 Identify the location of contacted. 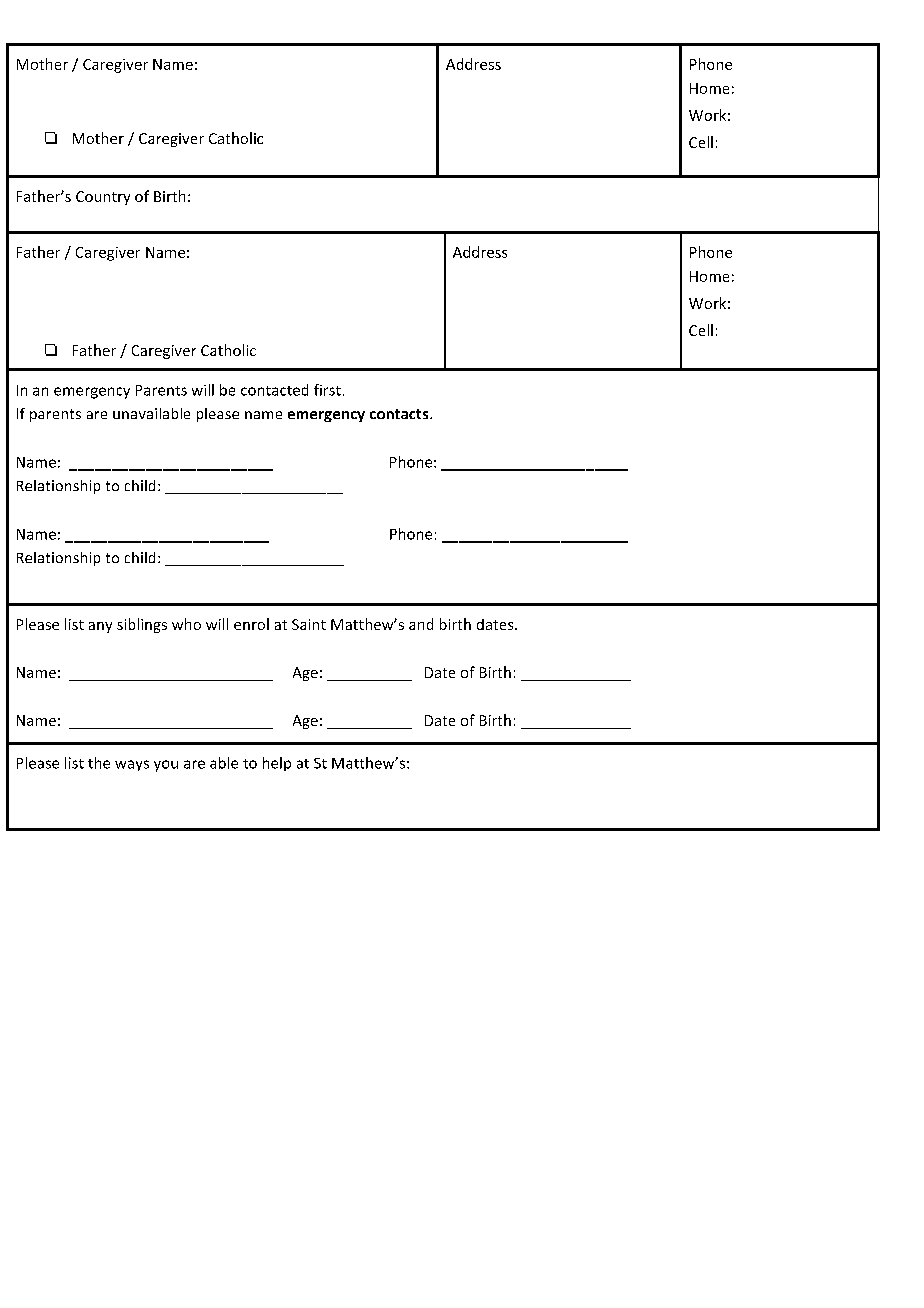
(274, 390).
